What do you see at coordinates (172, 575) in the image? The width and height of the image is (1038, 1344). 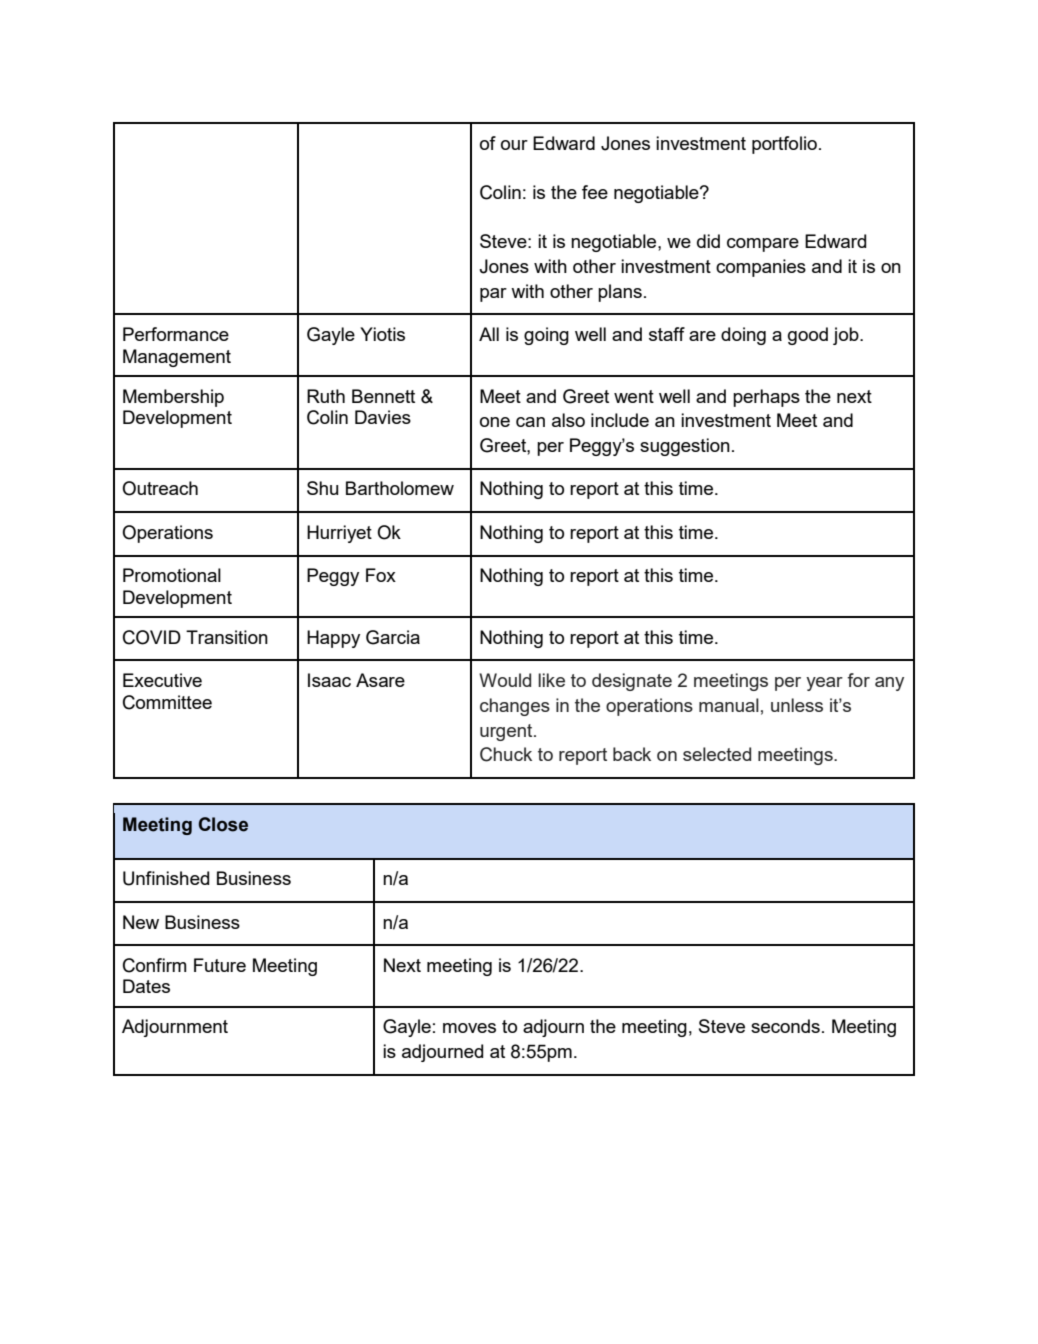 I see `Promotional` at bounding box center [172, 575].
